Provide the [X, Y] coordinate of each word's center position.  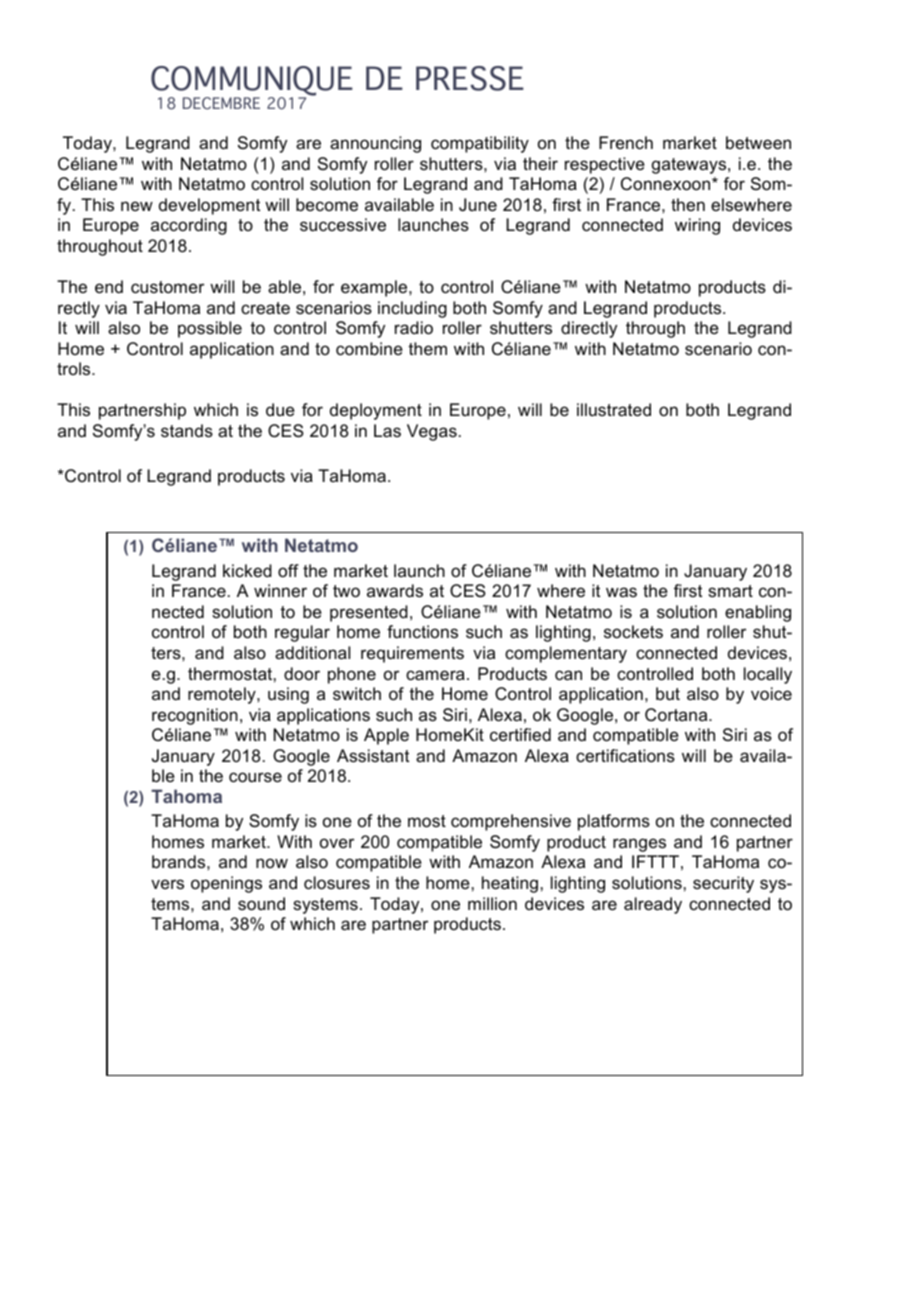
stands [187, 430]
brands [180, 862]
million [492, 903]
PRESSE [470, 78]
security [723, 884]
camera [435, 675]
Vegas [432, 432]
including [412, 309]
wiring [697, 226]
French [626, 142]
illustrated [614, 410]
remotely [223, 695]
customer [167, 287]
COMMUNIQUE [252, 82]
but [668, 694]
